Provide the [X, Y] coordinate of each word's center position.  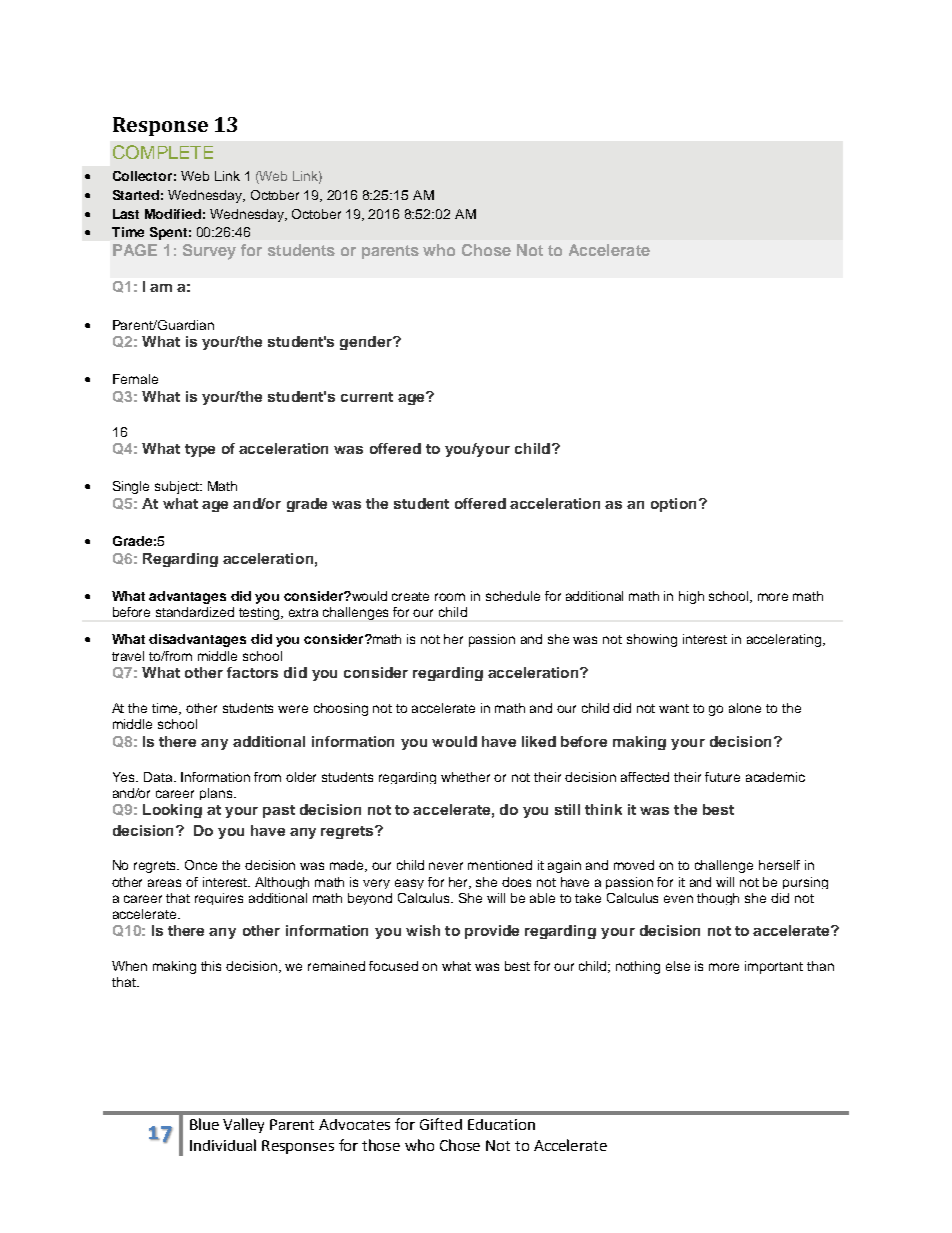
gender [367, 343]
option [673, 505]
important [774, 967]
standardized [195, 612]
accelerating [785, 640]
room [450, 597]
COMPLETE [163, 152]
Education [501, 1124]
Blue [204, 1124]
